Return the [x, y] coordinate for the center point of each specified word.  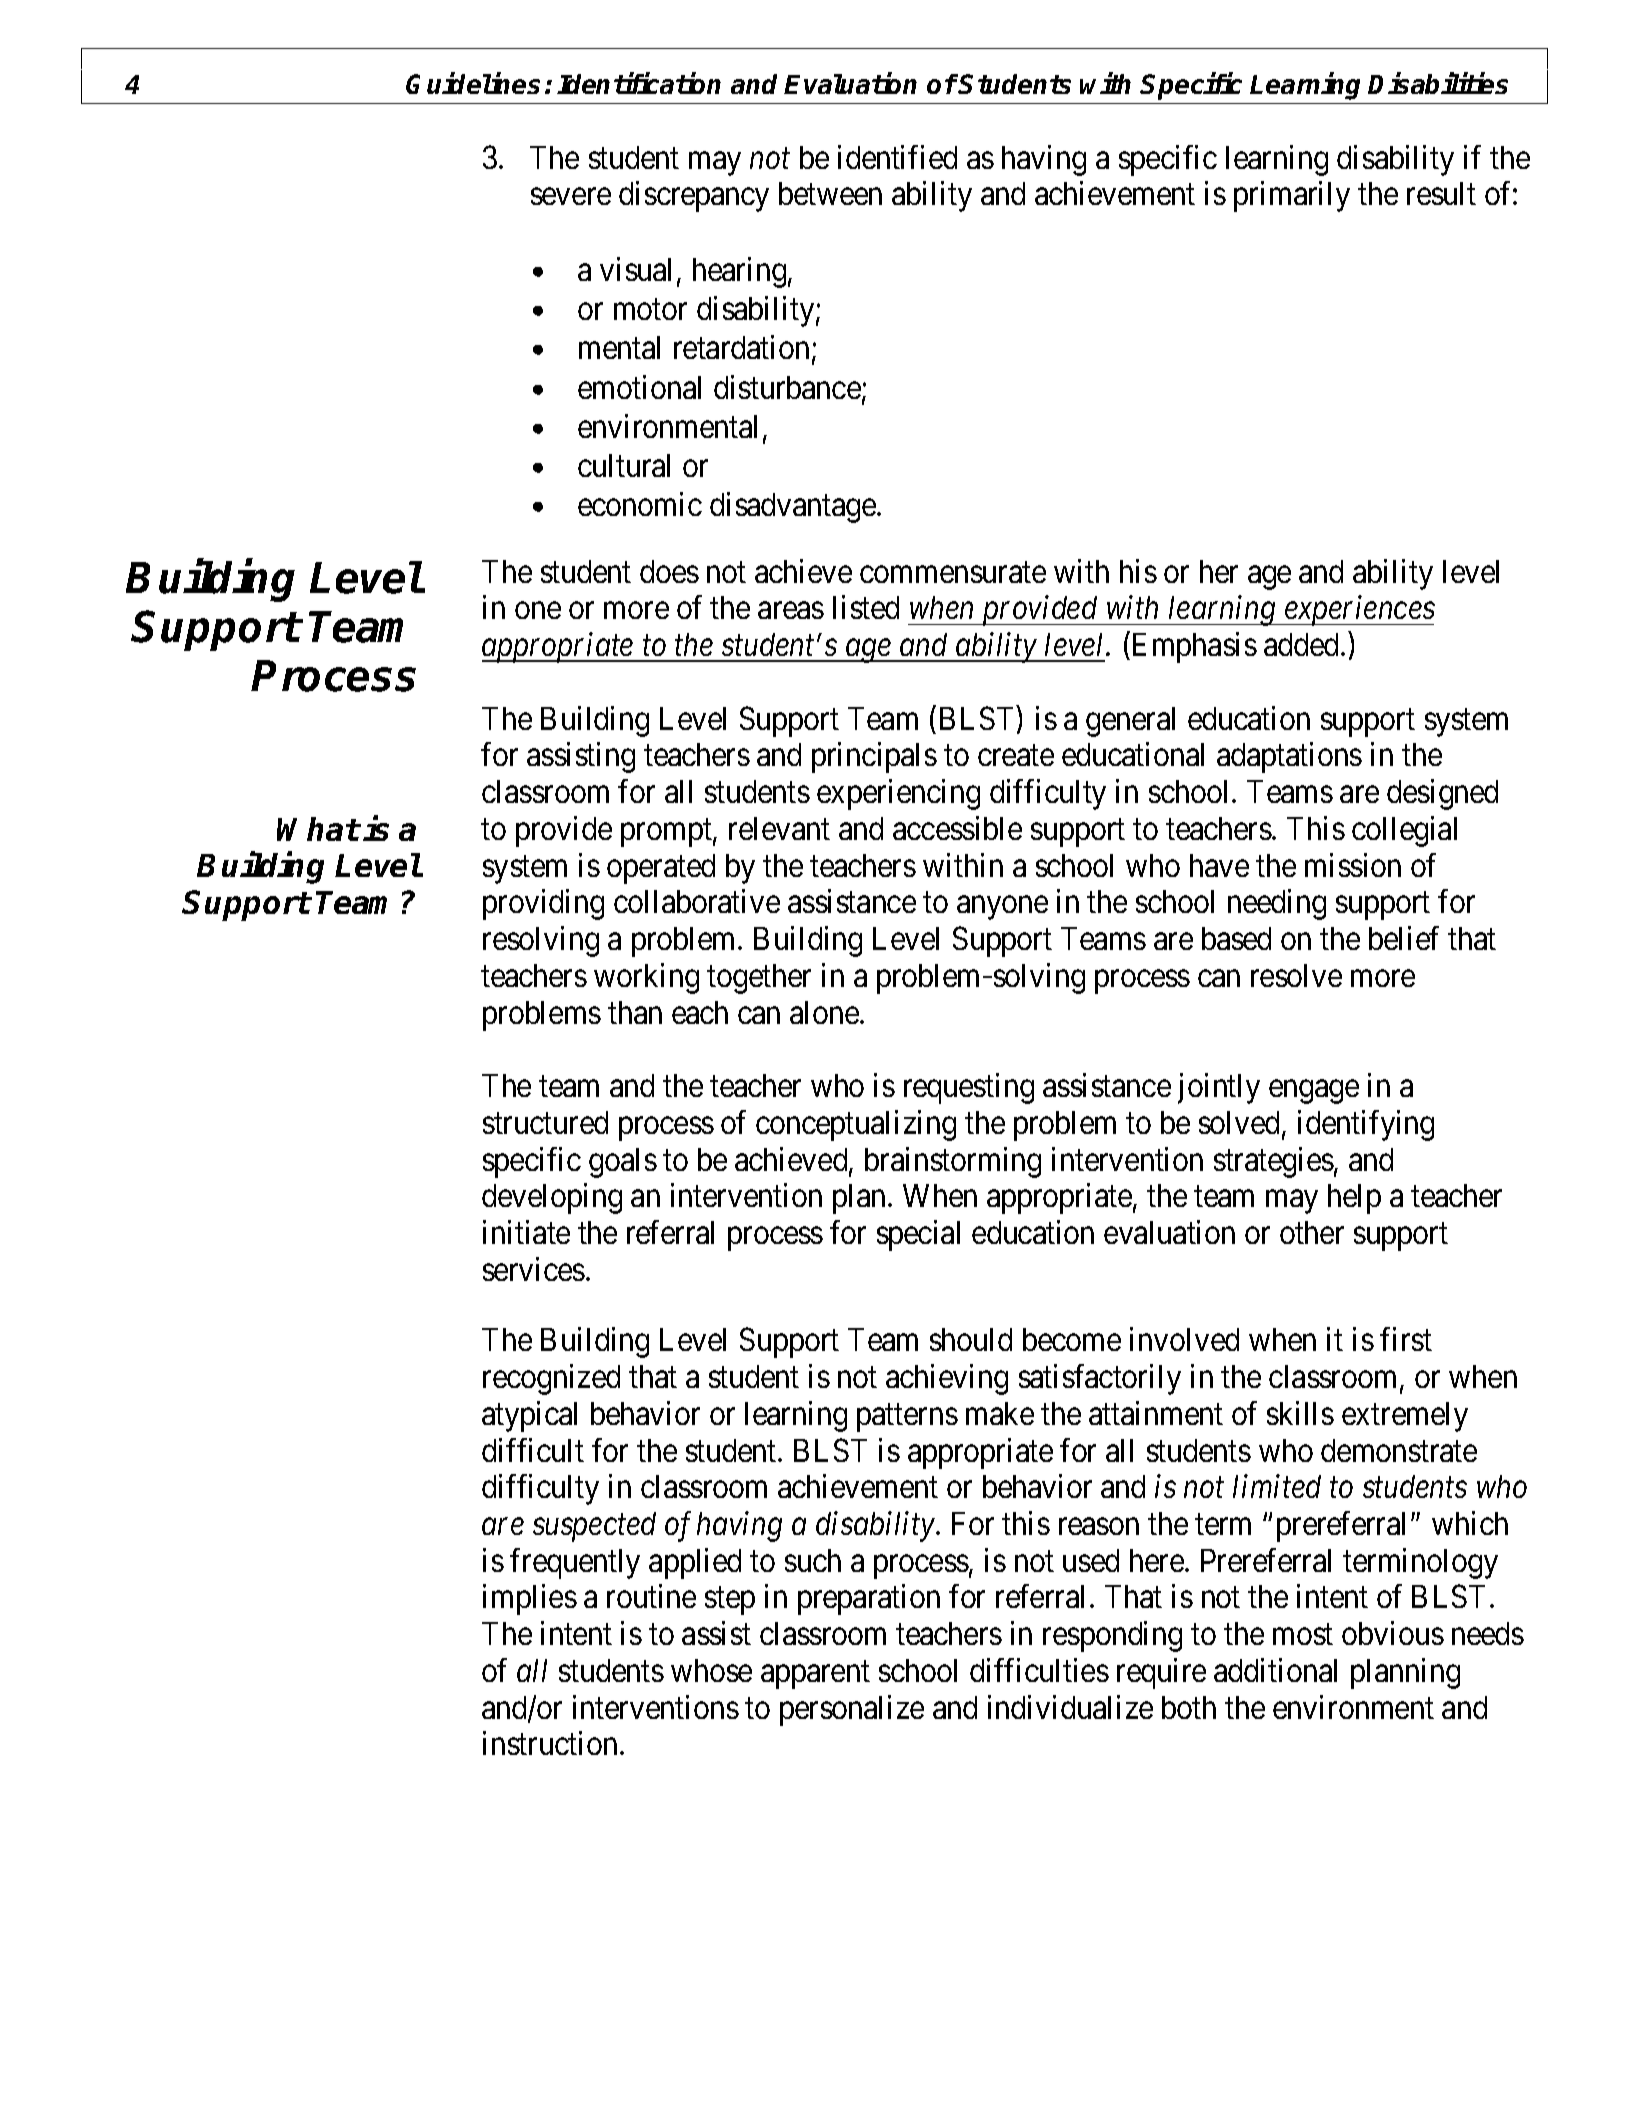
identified [897, 157]
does [669, 571]
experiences [1359, 611]
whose [711, 1670]
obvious [1393, 1633]
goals [623, 1163]
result [1441, 193]
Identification [639, 83]
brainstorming [953, 1162]
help [1354, 1199]
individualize [1070, 1707]
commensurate [953, 572]
